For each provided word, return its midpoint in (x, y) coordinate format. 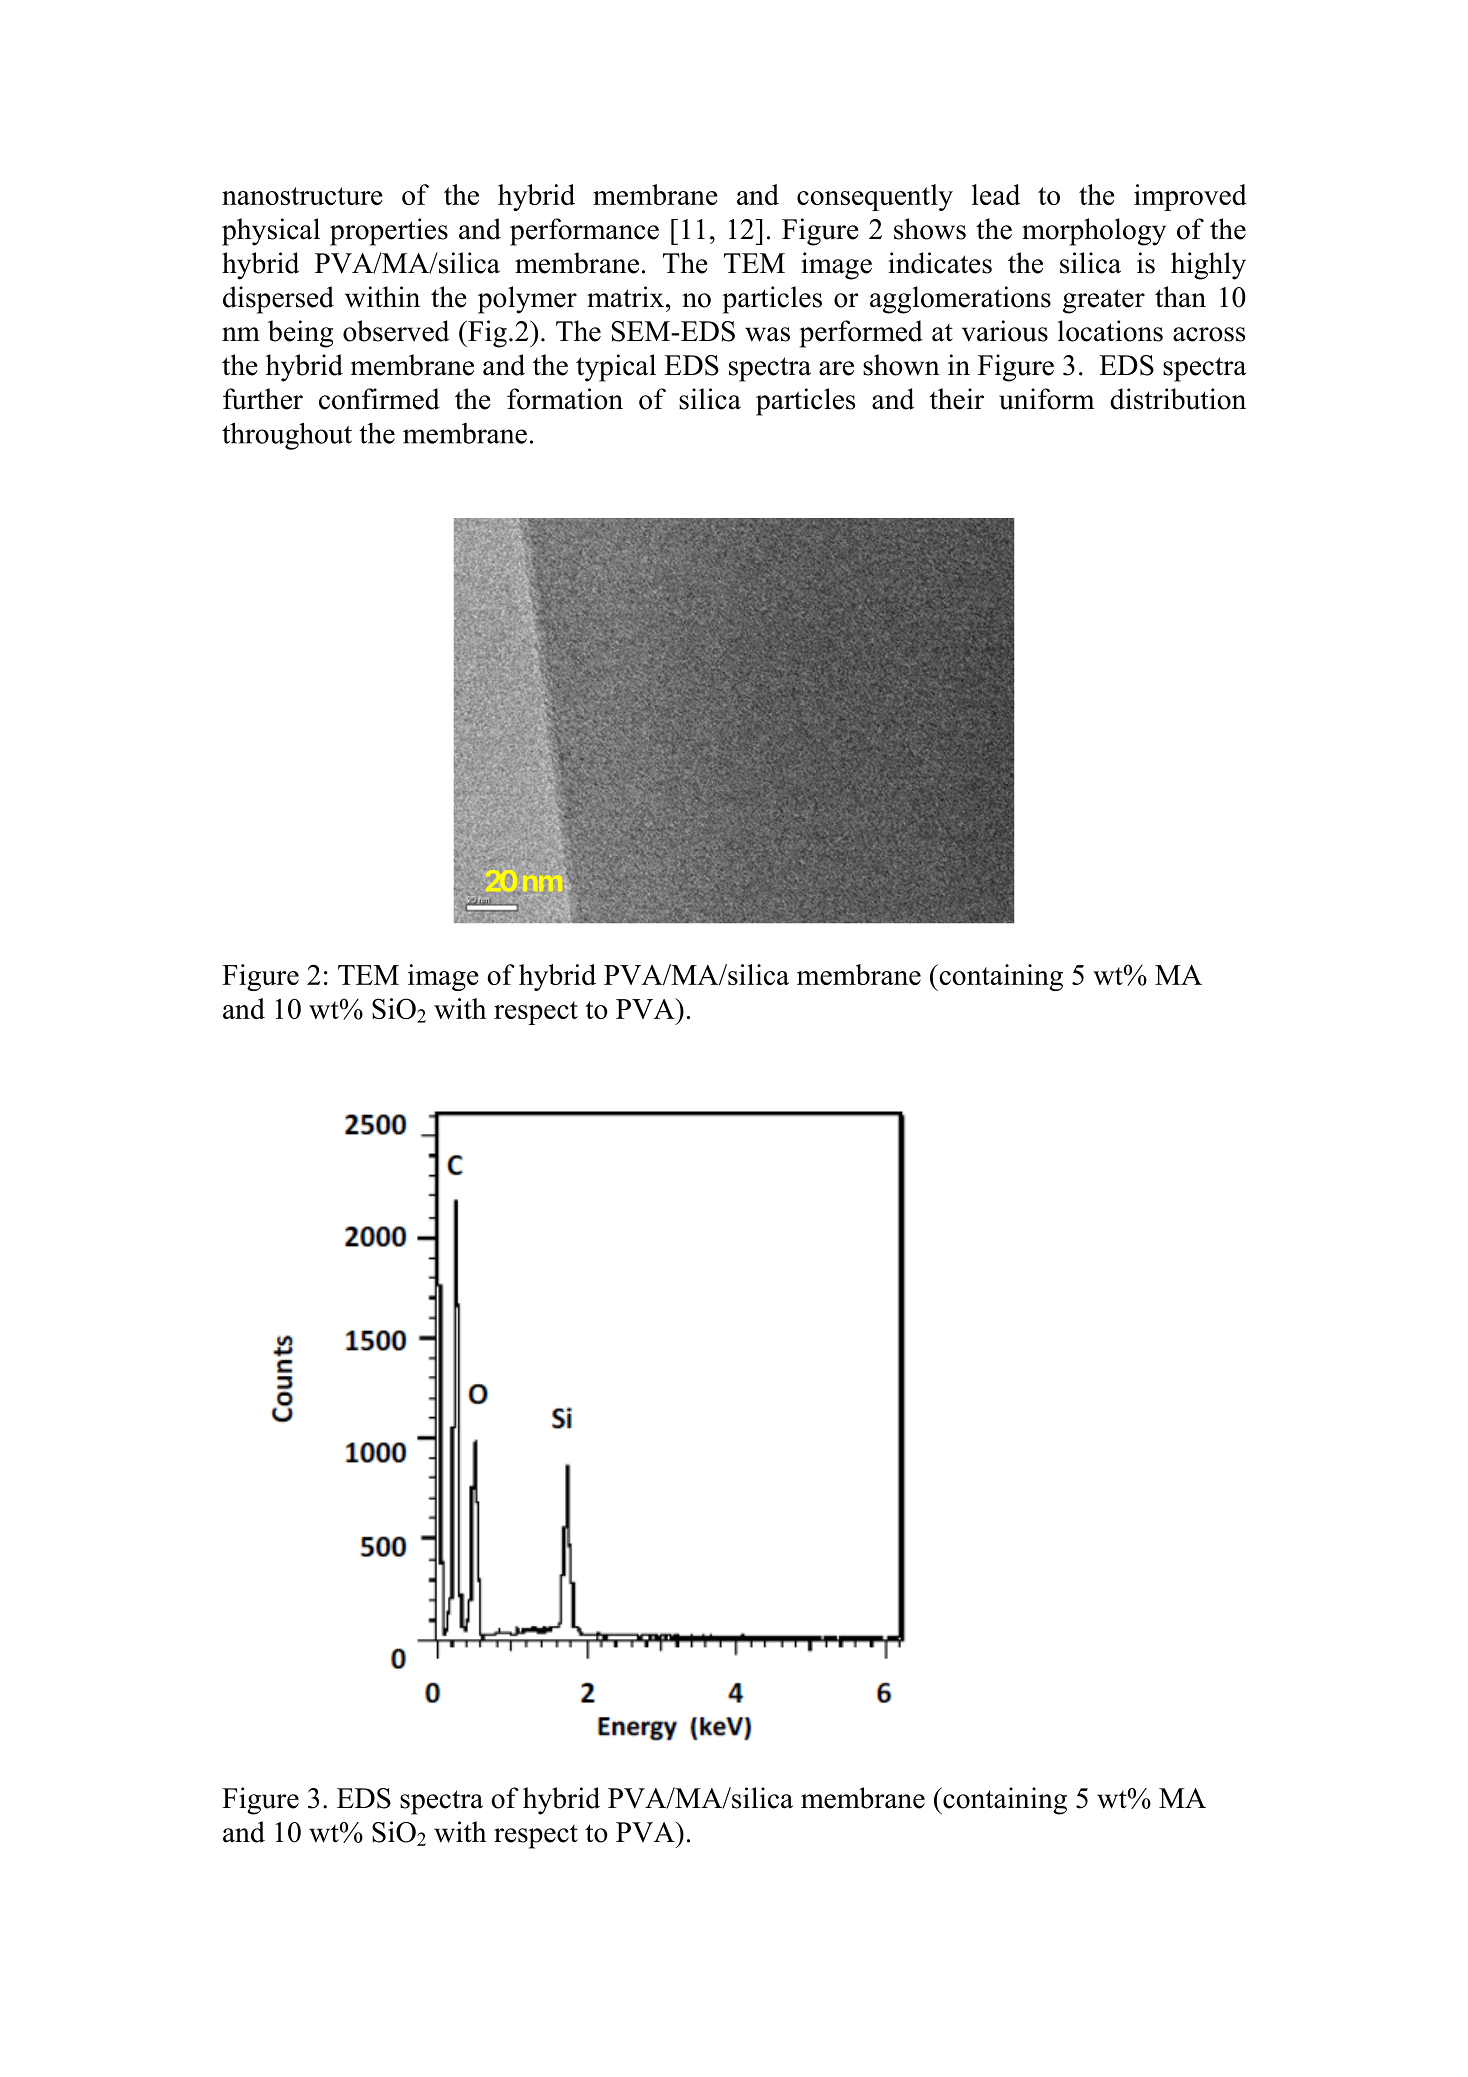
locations (1110, 331)
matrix (625, 297)
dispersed (278, 300)
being (300, 334)
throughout (287, 436)
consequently (875, 197)
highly (1208, 266)
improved (1190, 197)
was (767, 334)
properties (389, 232)
